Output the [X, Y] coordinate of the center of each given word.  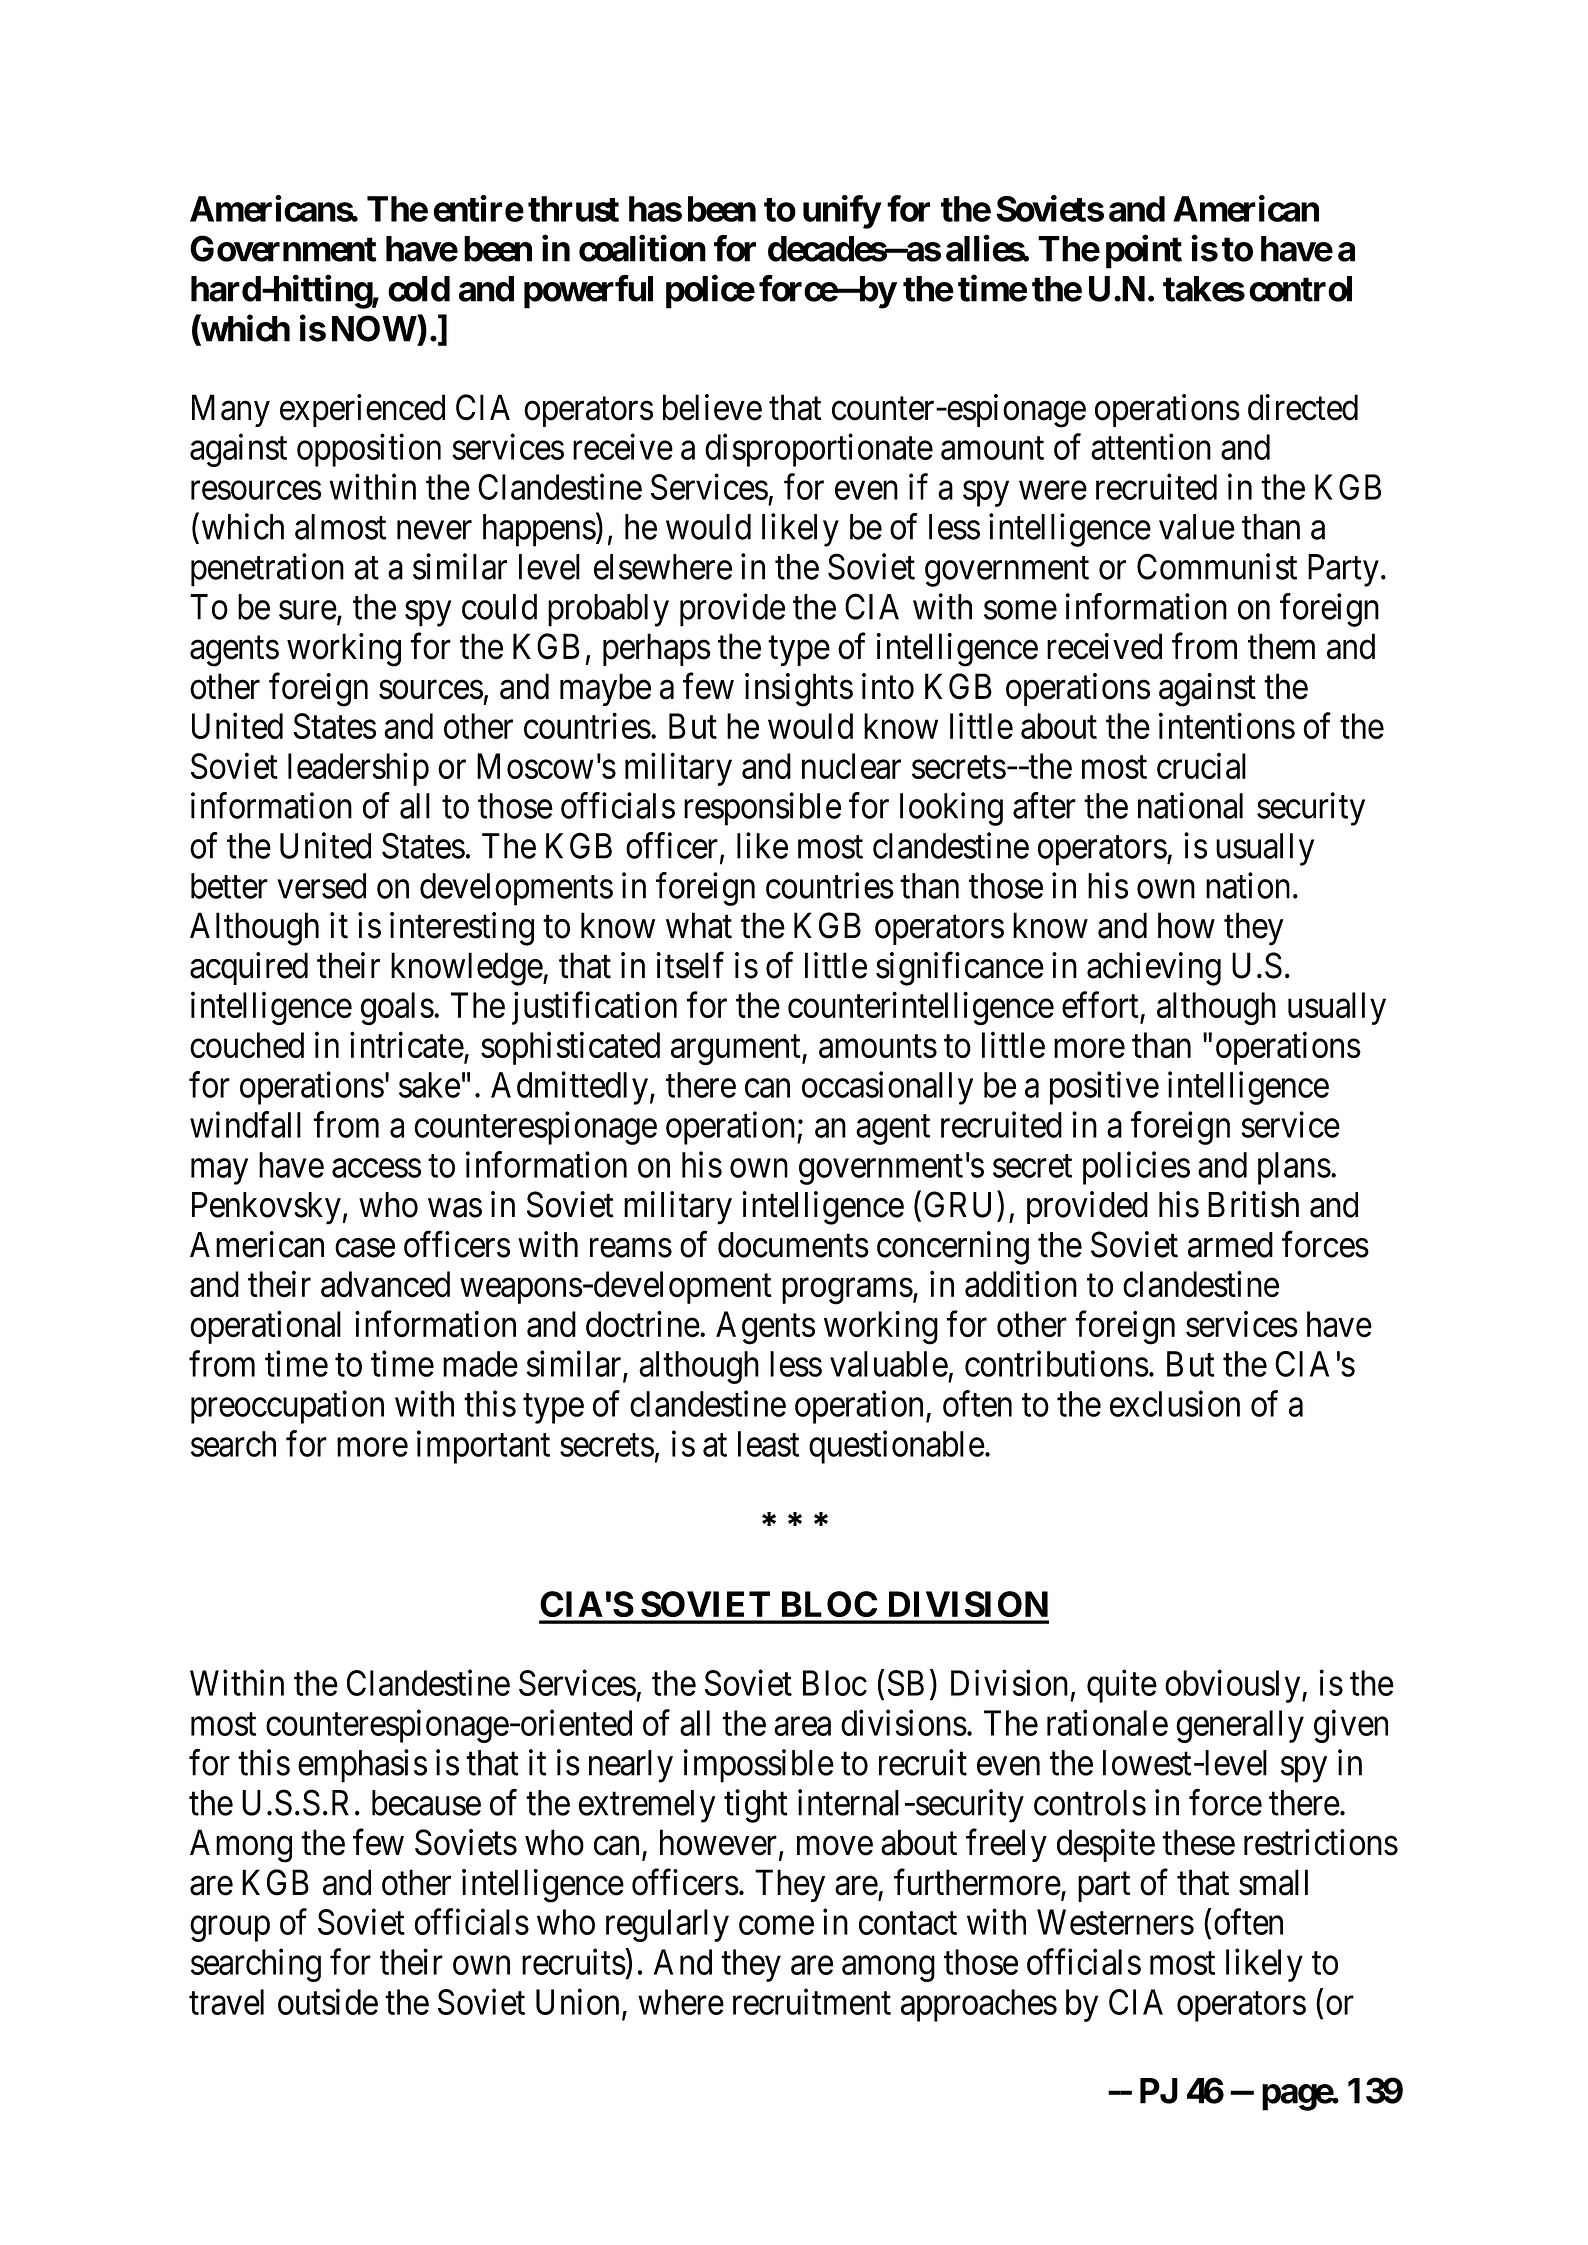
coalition [642, 248]
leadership [358, 769]
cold [419, 289]
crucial [1201, 766]
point [1144, 252]
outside [328, 2001]
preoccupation [287, 1407]
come [776, 1925]
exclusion [1175, 1403]
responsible [762, 809]
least [768, 1444]
